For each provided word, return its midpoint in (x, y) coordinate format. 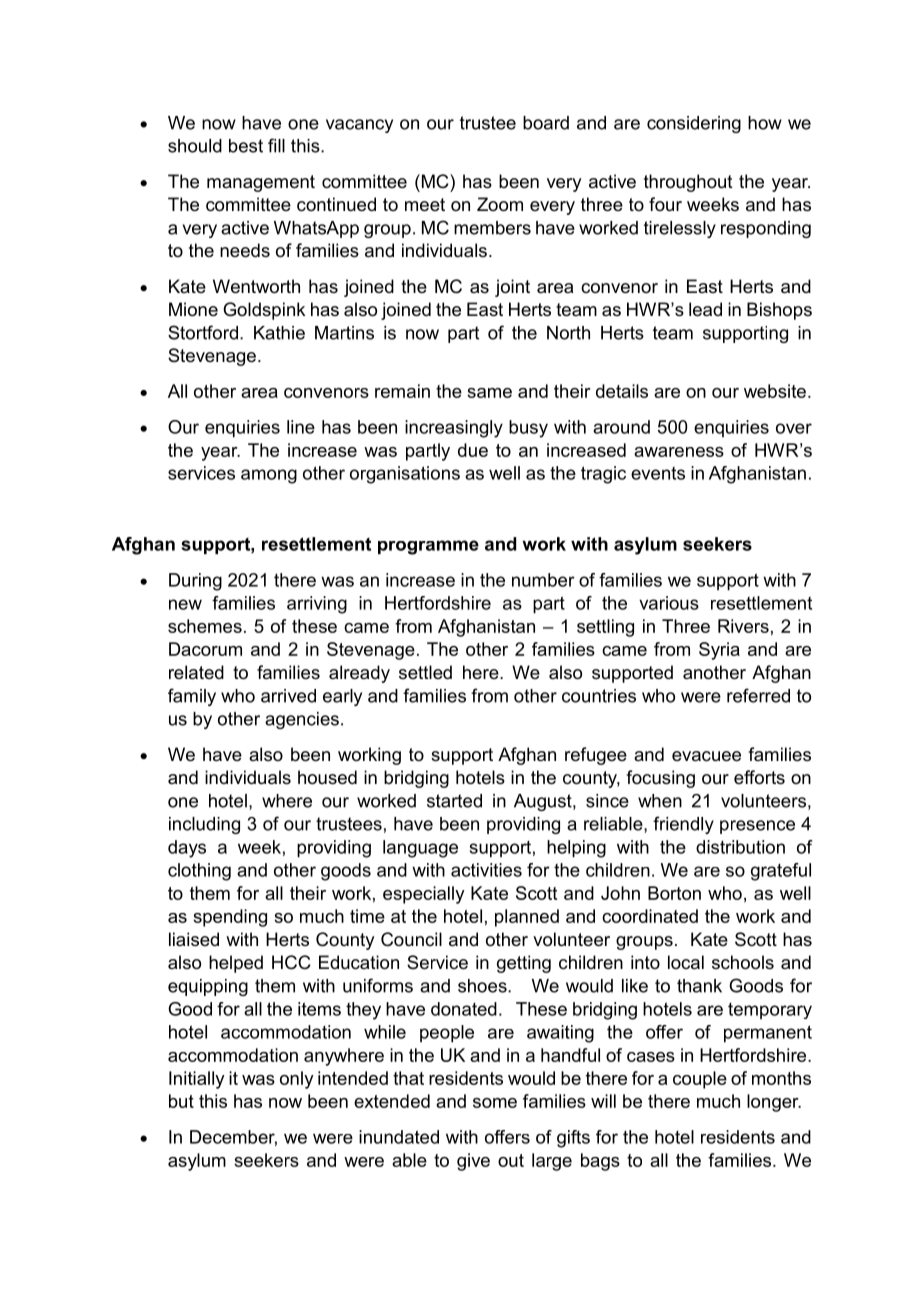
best (246, 146)
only (297, 1080)
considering (694, 124)
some (495, 1103)
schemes (205, 626)
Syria (719, 651)
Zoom (500, 204)
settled (425, 672)
